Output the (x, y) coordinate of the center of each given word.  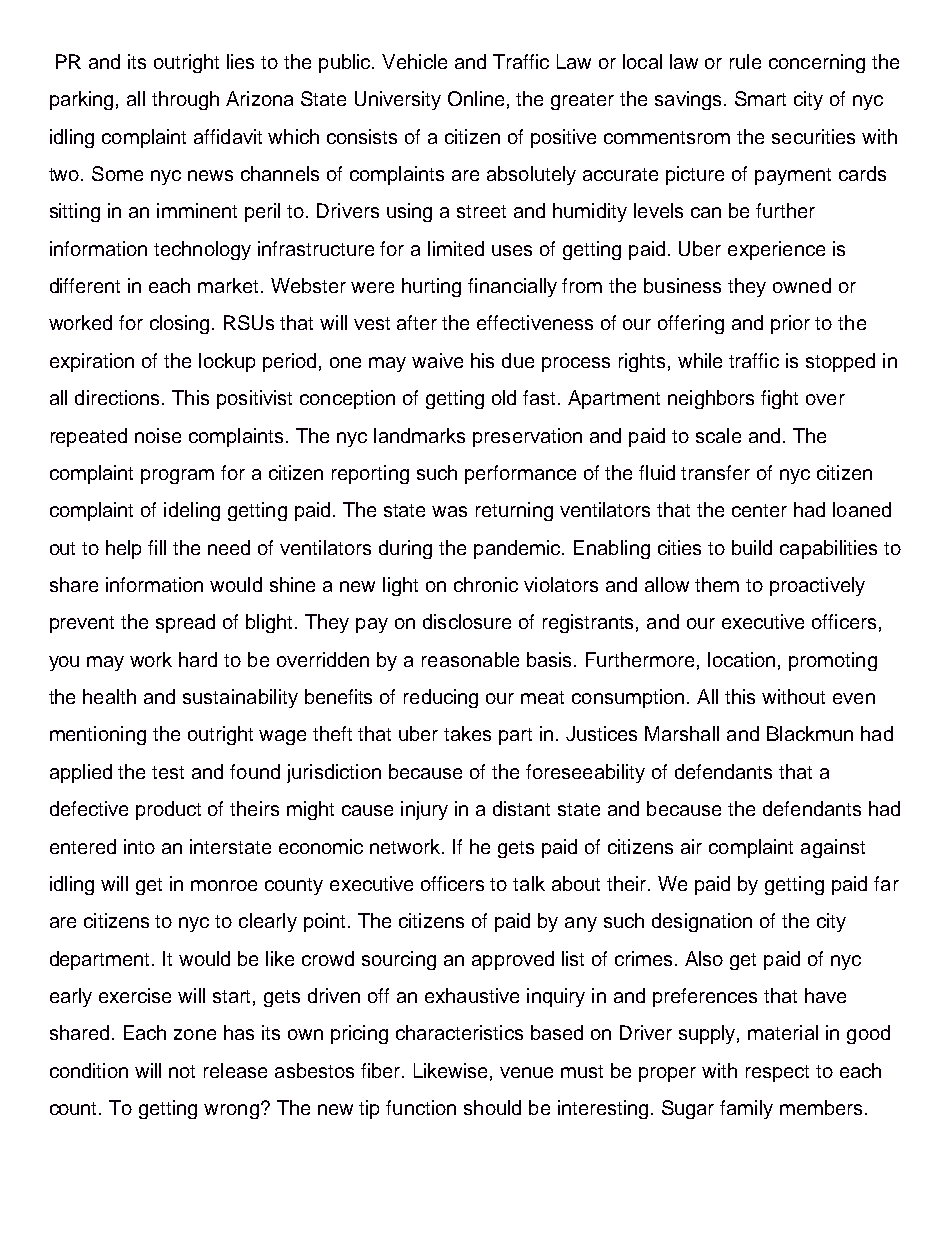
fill (157, 547)
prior (790, 324)
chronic (486, 584)
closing (181, 324)
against (833, 848)
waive (437, 360)
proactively (817, 586)
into (139, 846)
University (398, 100)
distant (521, 808)
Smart (760, 98)
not (182, 1071)
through (185, 100)
